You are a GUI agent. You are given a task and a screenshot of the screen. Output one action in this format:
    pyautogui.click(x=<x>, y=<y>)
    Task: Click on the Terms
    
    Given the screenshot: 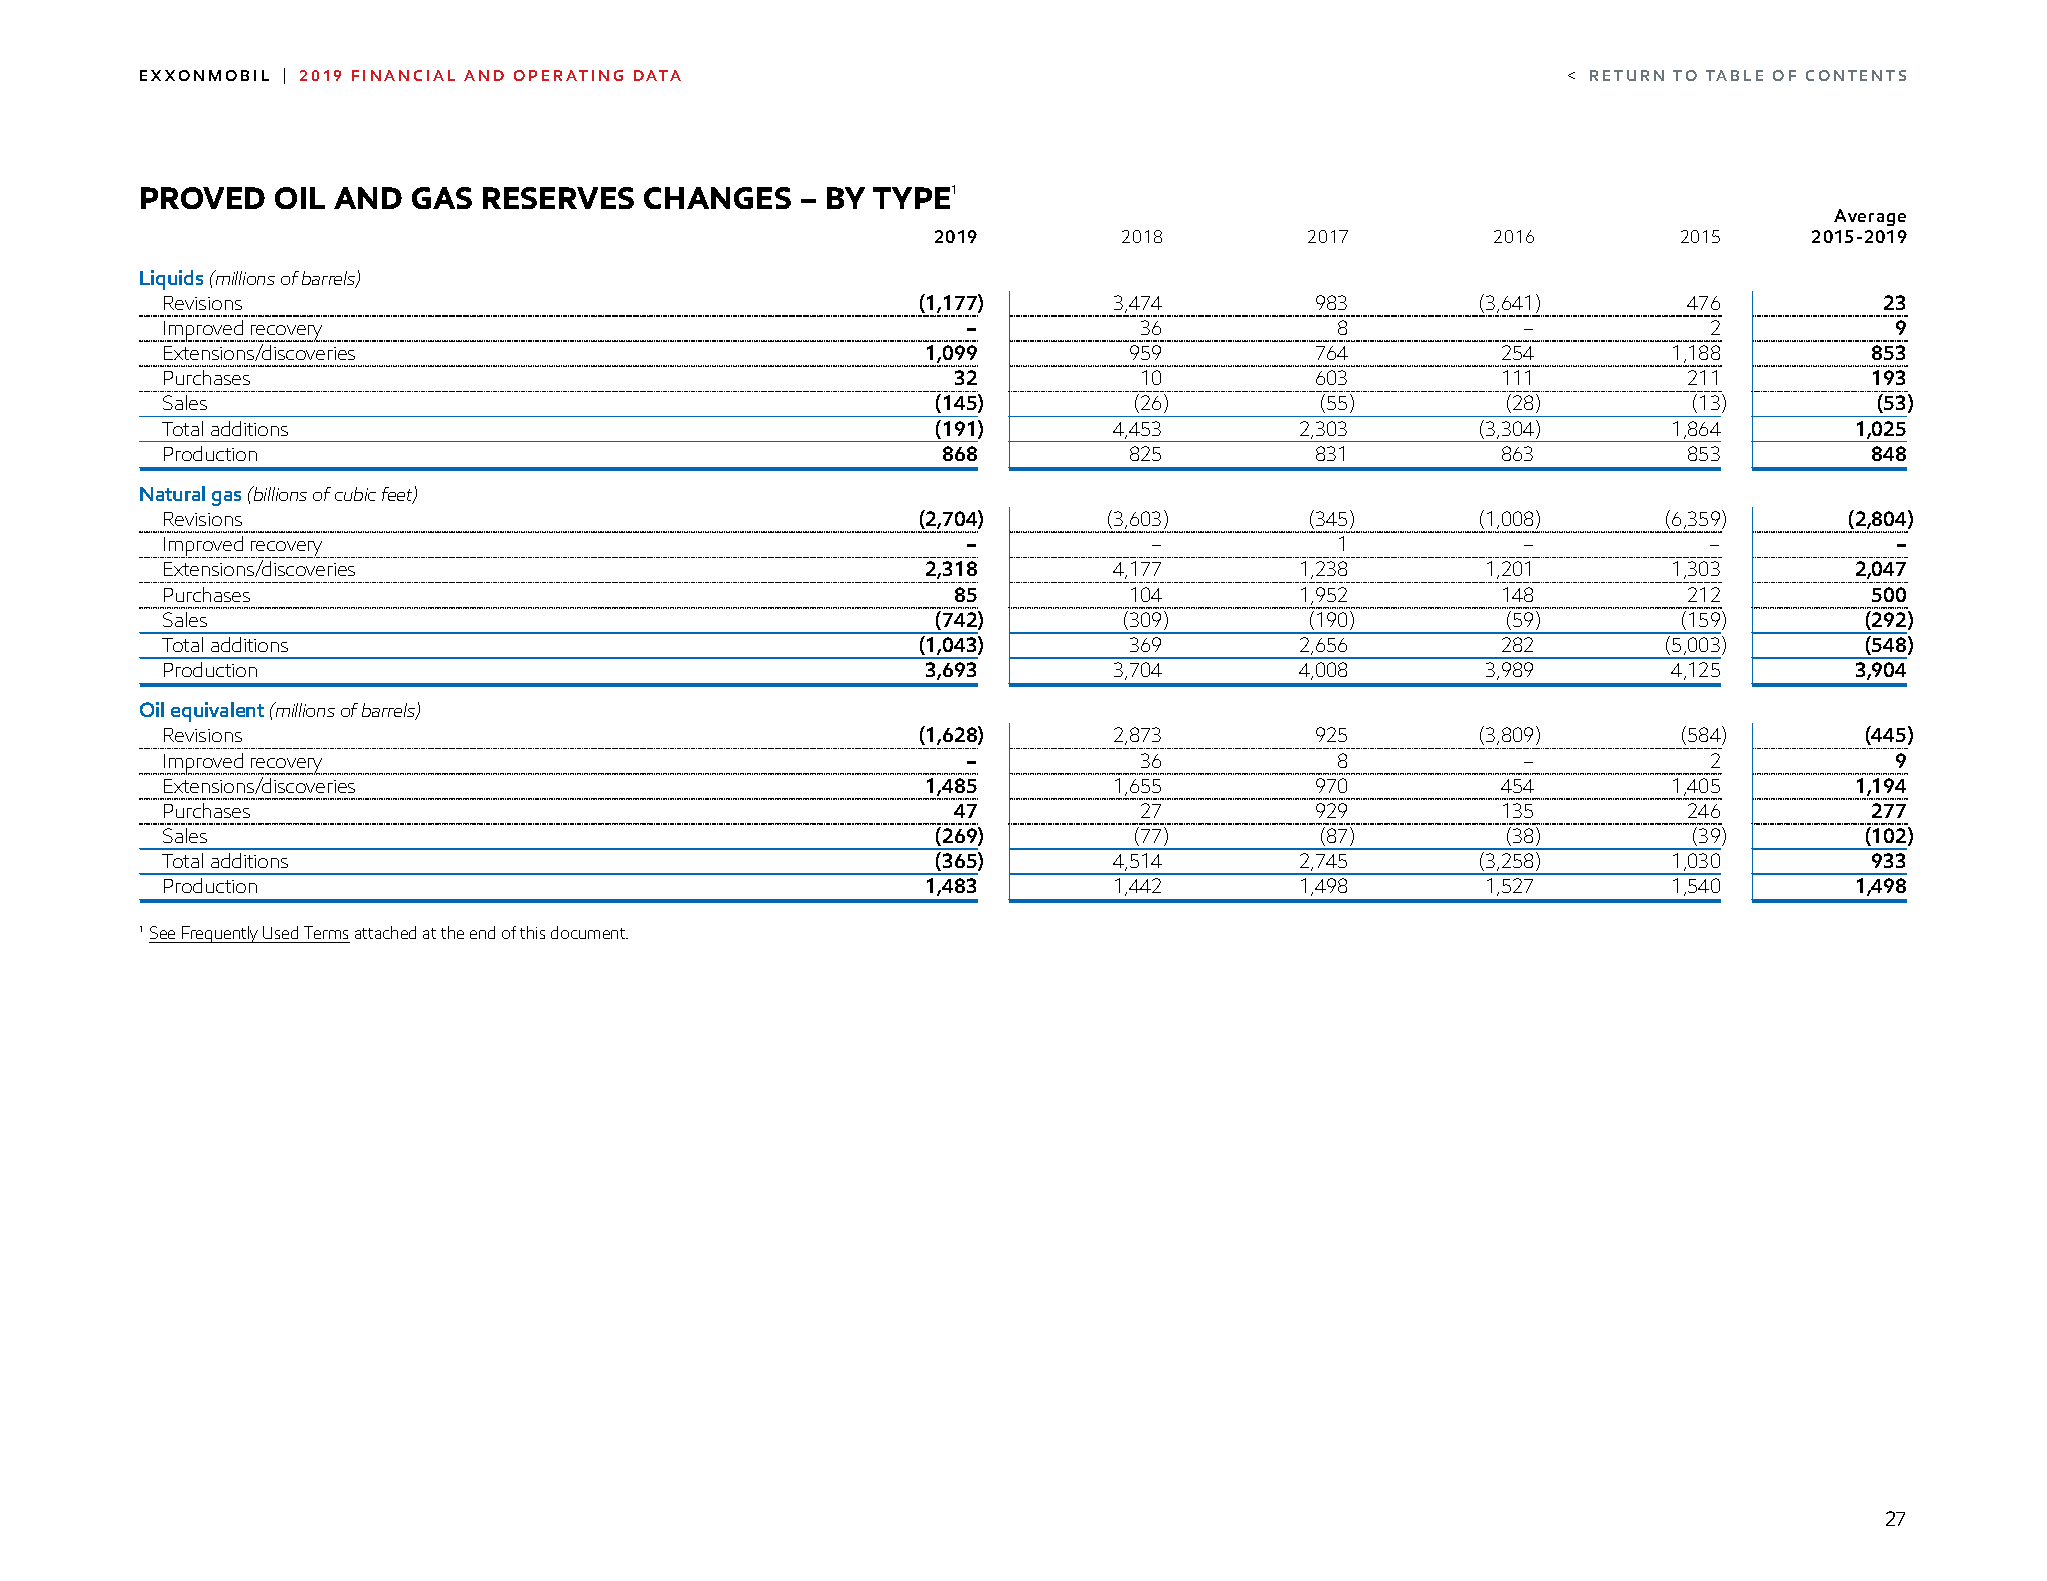 What is the action you would take?
    pyautogui.click(x=326, y=932)
